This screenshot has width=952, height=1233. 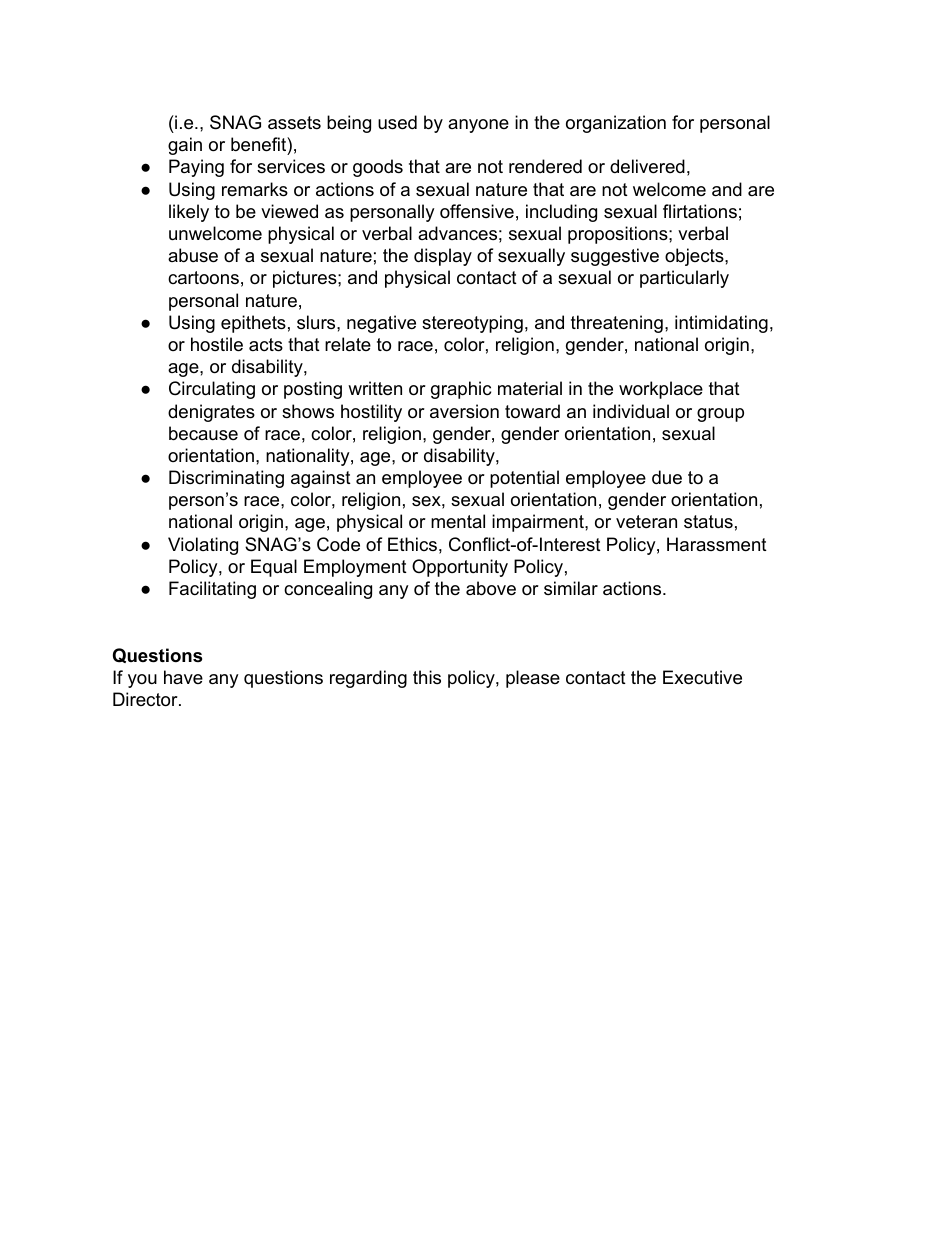 I want to click on suggestive, so click(x=615, y=257).
